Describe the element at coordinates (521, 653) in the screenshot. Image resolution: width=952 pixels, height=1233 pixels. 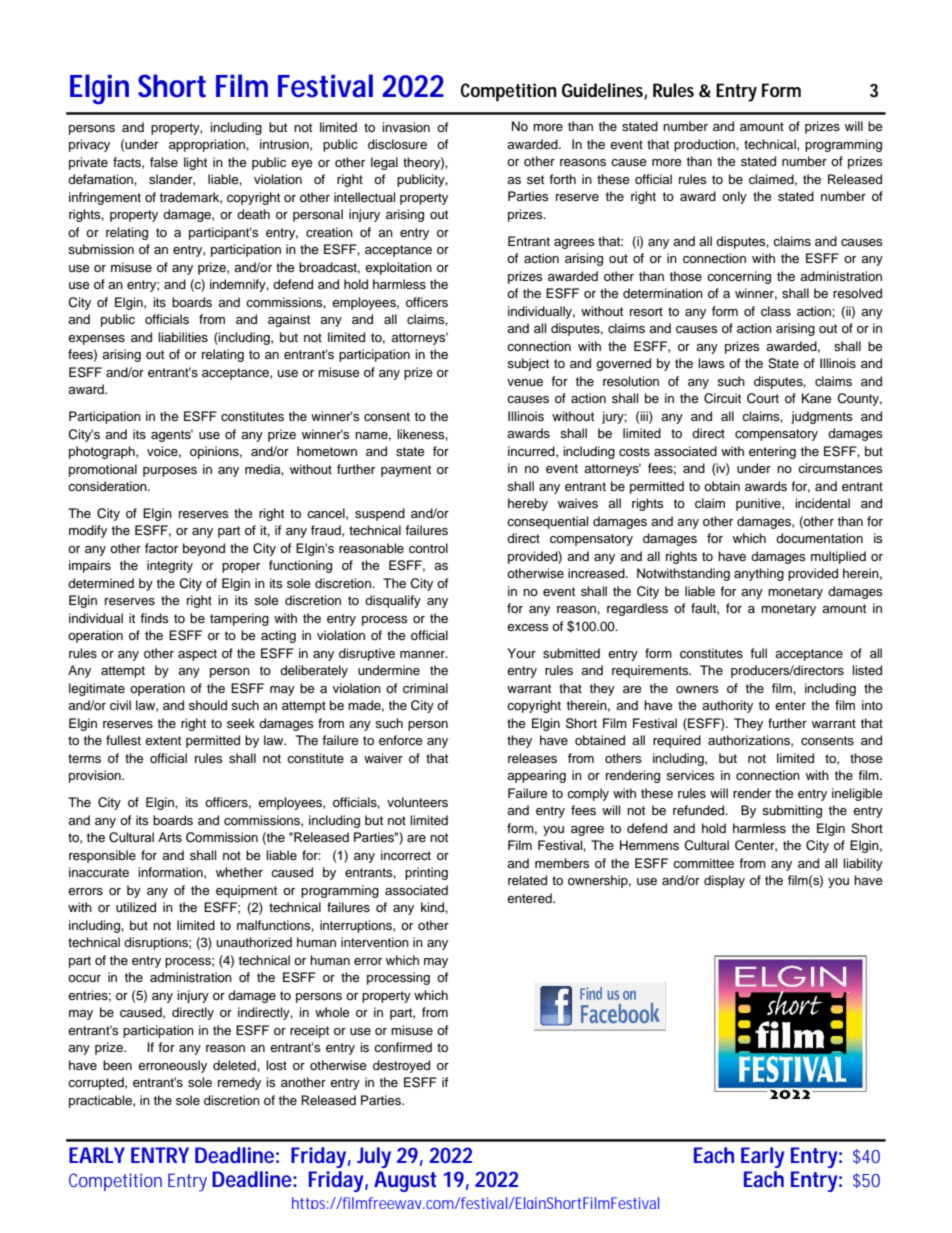
I see `Your` at that location.
